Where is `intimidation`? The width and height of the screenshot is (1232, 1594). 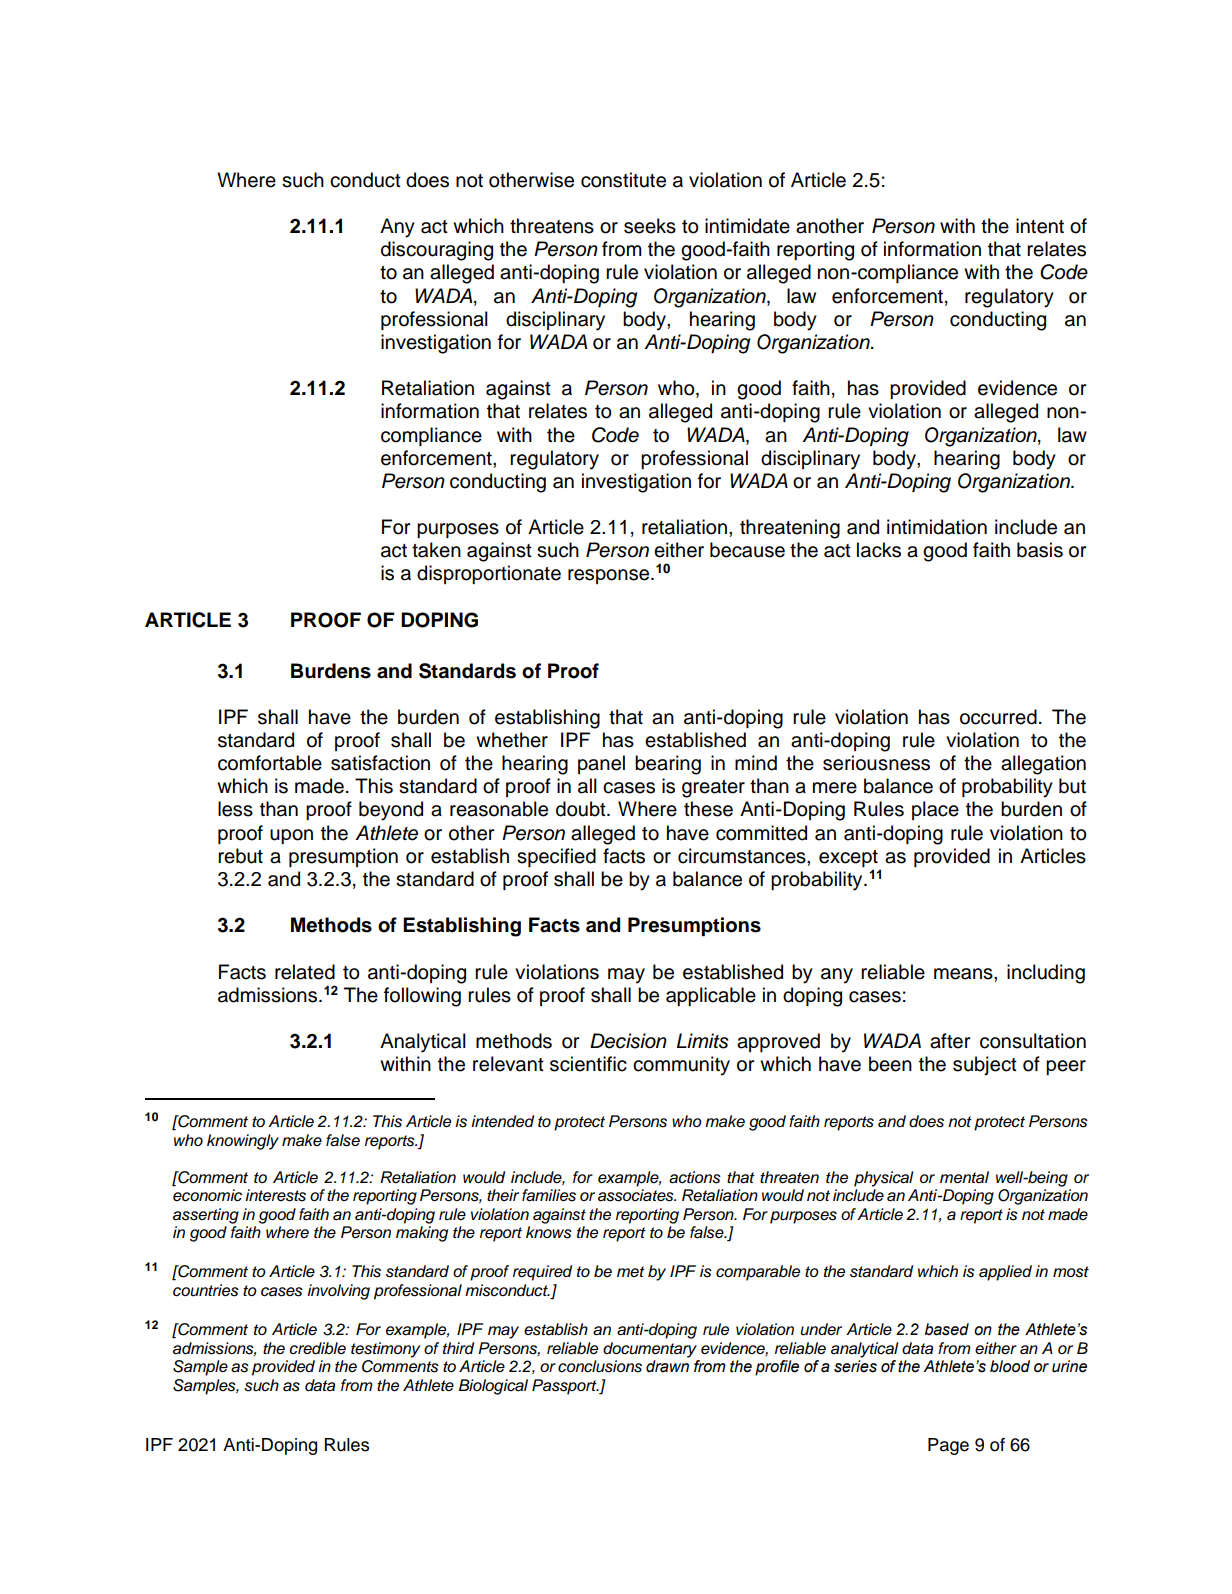
intimidation is located at coordinates (937, 527).
